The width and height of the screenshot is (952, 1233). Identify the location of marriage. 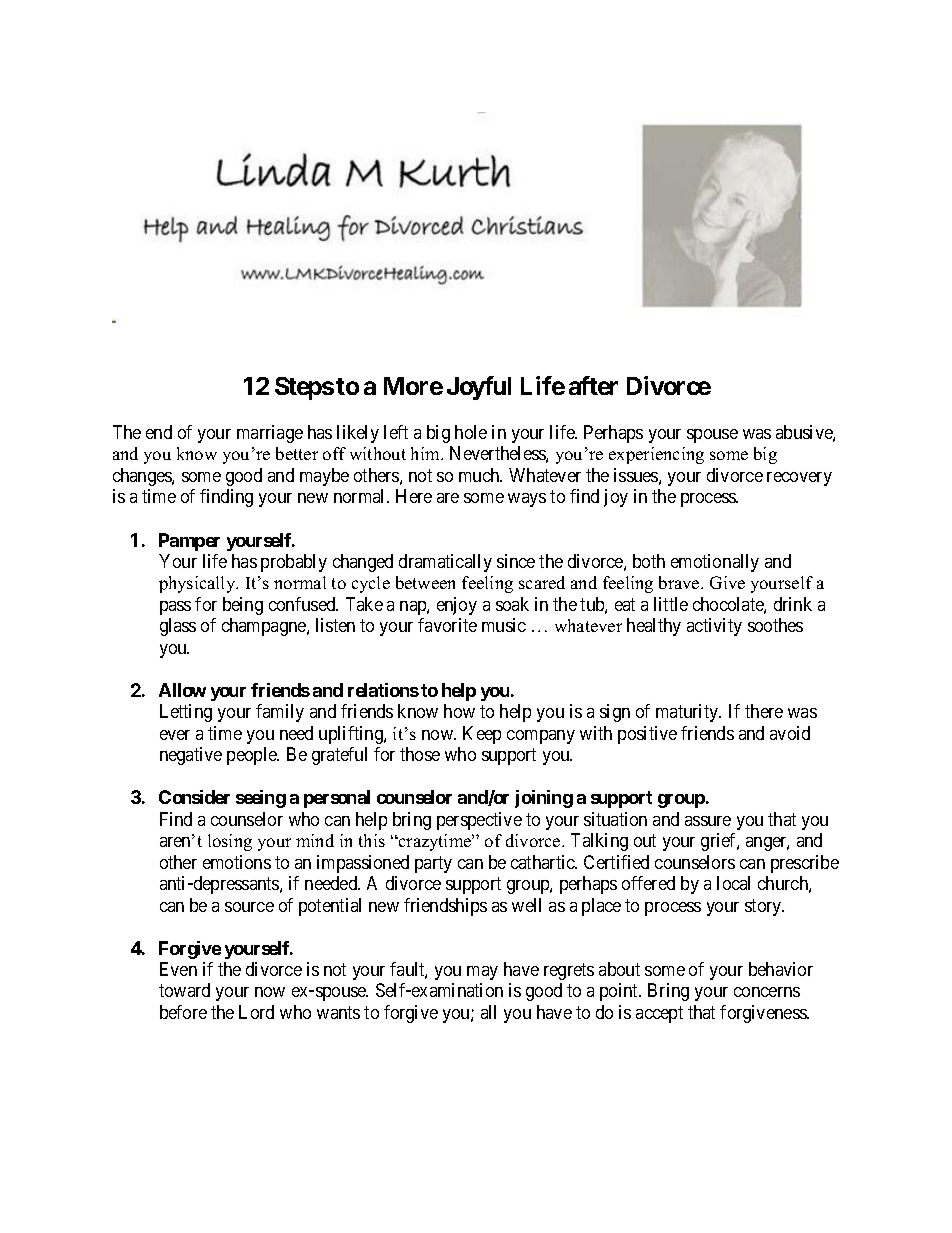
(270, 434).
